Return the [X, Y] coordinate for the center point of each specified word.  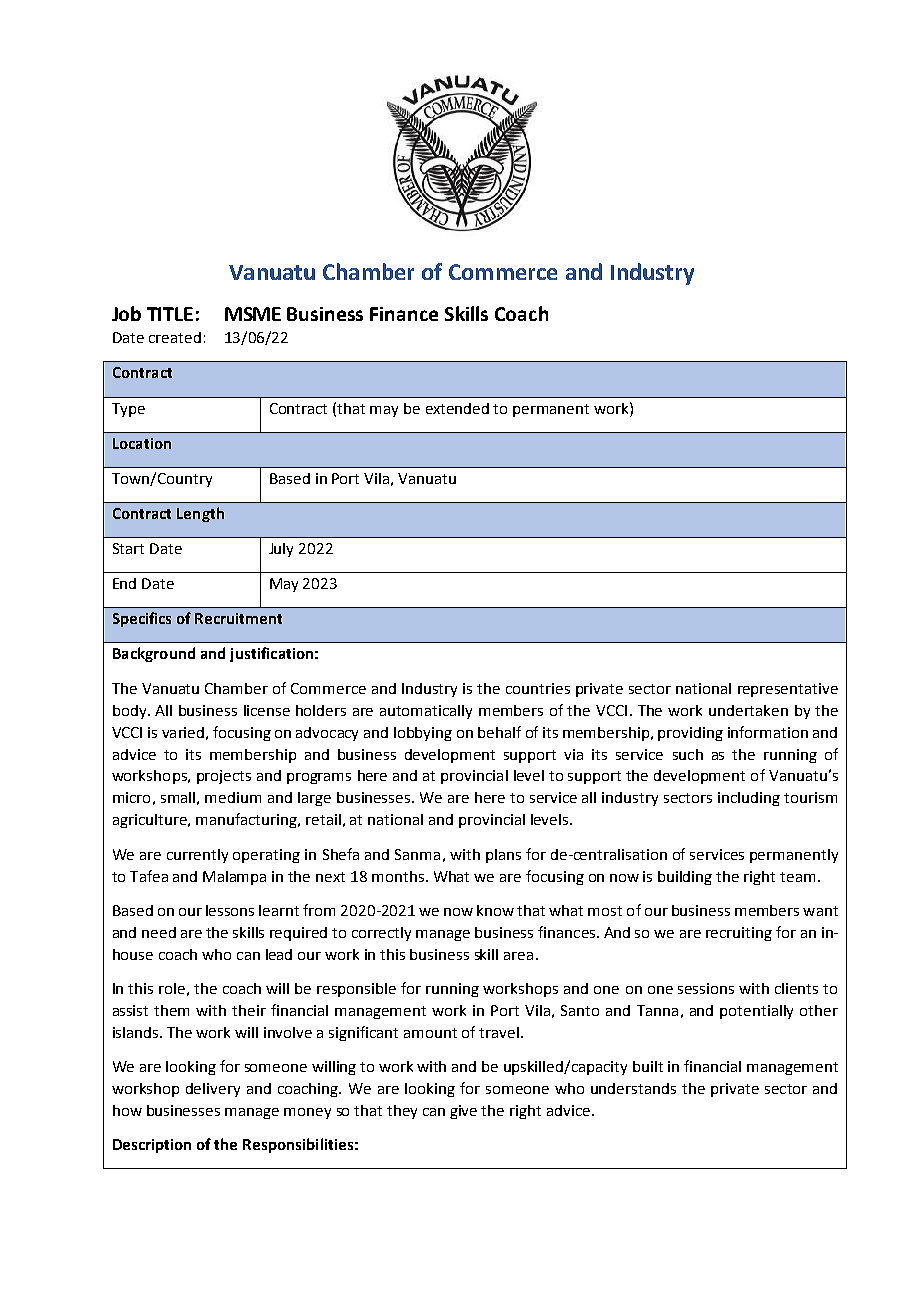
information [768, 732]
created [175, 337]
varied [183, 732]
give [463, 1112]
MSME [253, 314]
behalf [499, 732]
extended [457, 408]
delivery [213, 1090]
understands [633, 1088]
